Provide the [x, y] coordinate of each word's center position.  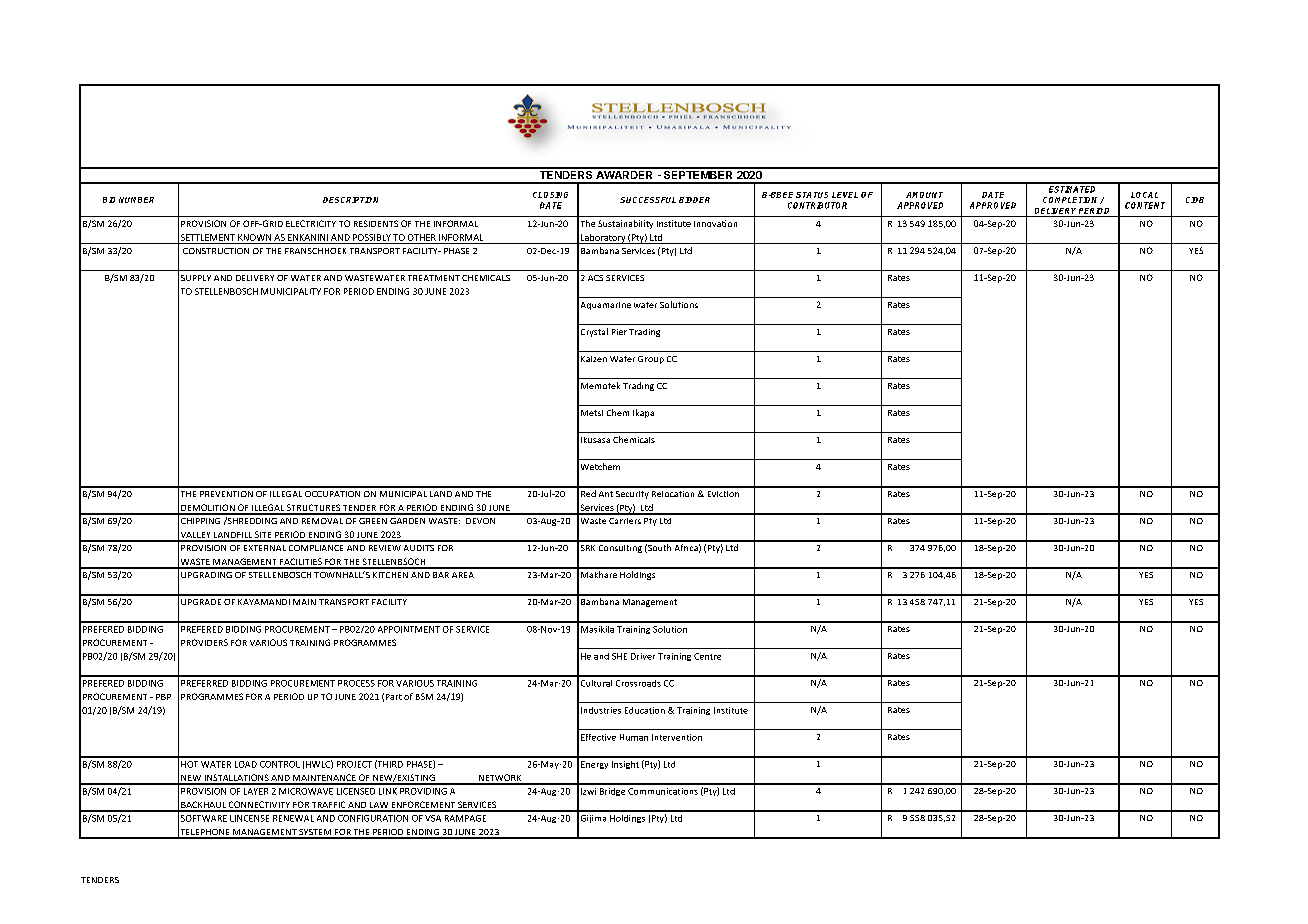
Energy [594, 765]
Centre [707, 656]
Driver [643, 656]
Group [651, 360]
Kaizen [594, 359]
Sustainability [625, 224]
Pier [619, 332]
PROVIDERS [204, 642]
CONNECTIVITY [259, 806]
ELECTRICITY [311, 223]
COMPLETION [1072, 200]
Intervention [677, 737]
